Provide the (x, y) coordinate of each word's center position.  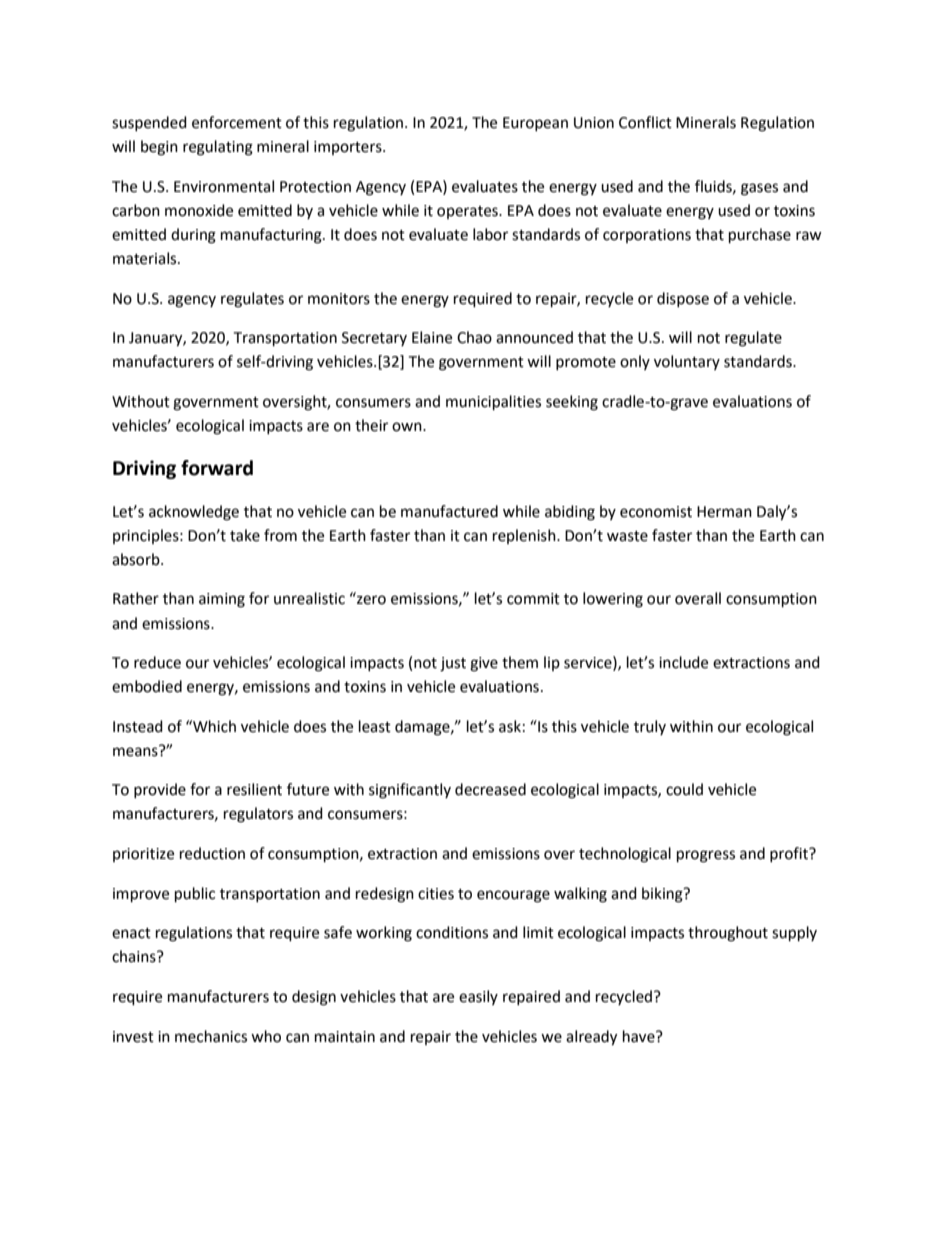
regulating (218, 148)
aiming (222, 600)
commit (533, 599)
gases (759, 189)
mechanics (211, 1036)
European (535, 124)
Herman (724, 512)
